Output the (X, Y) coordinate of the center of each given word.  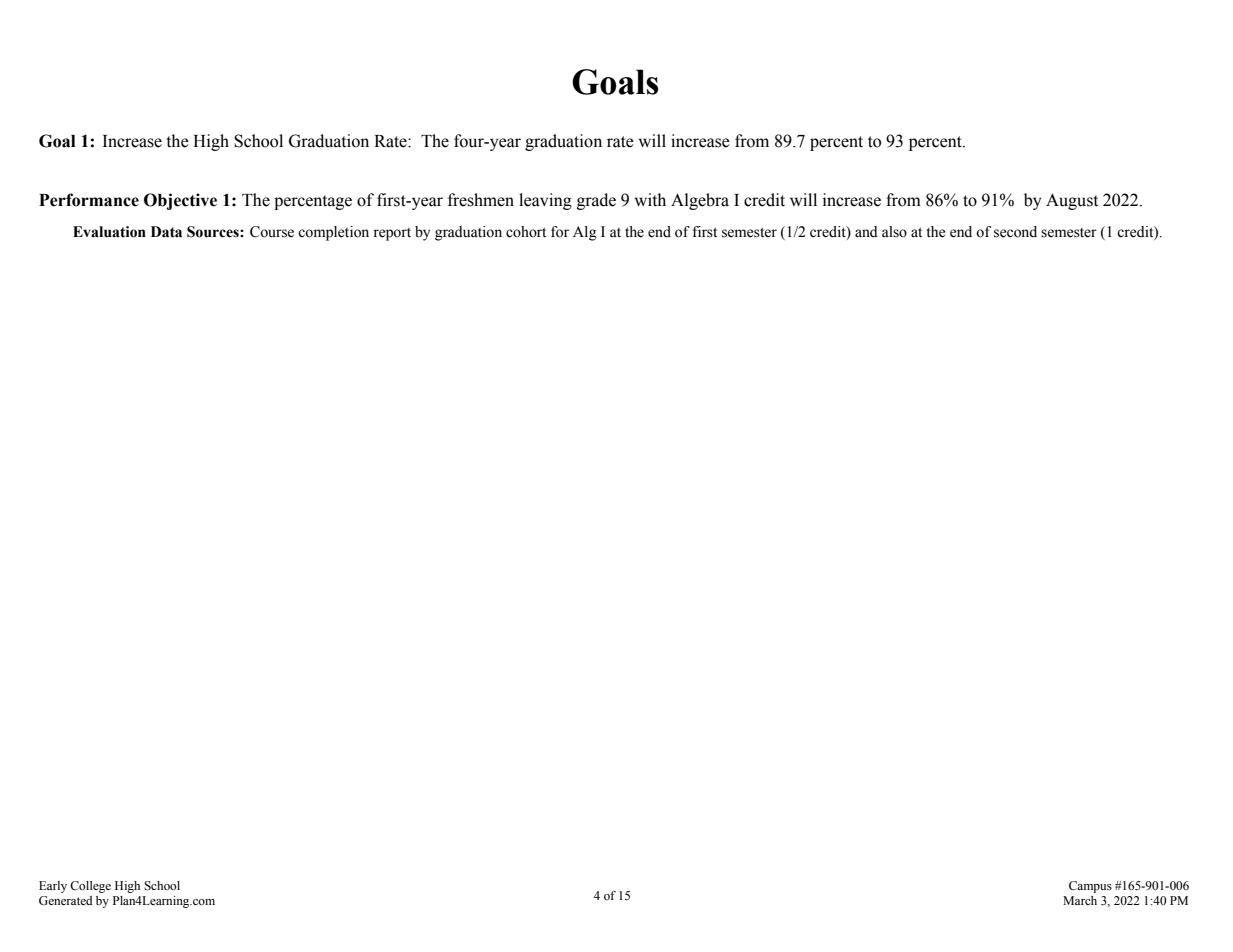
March (1080, 900)
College (90, 887)
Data (166, 232)
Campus (1090, 887)
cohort (526, 232)
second (1015, 232)
